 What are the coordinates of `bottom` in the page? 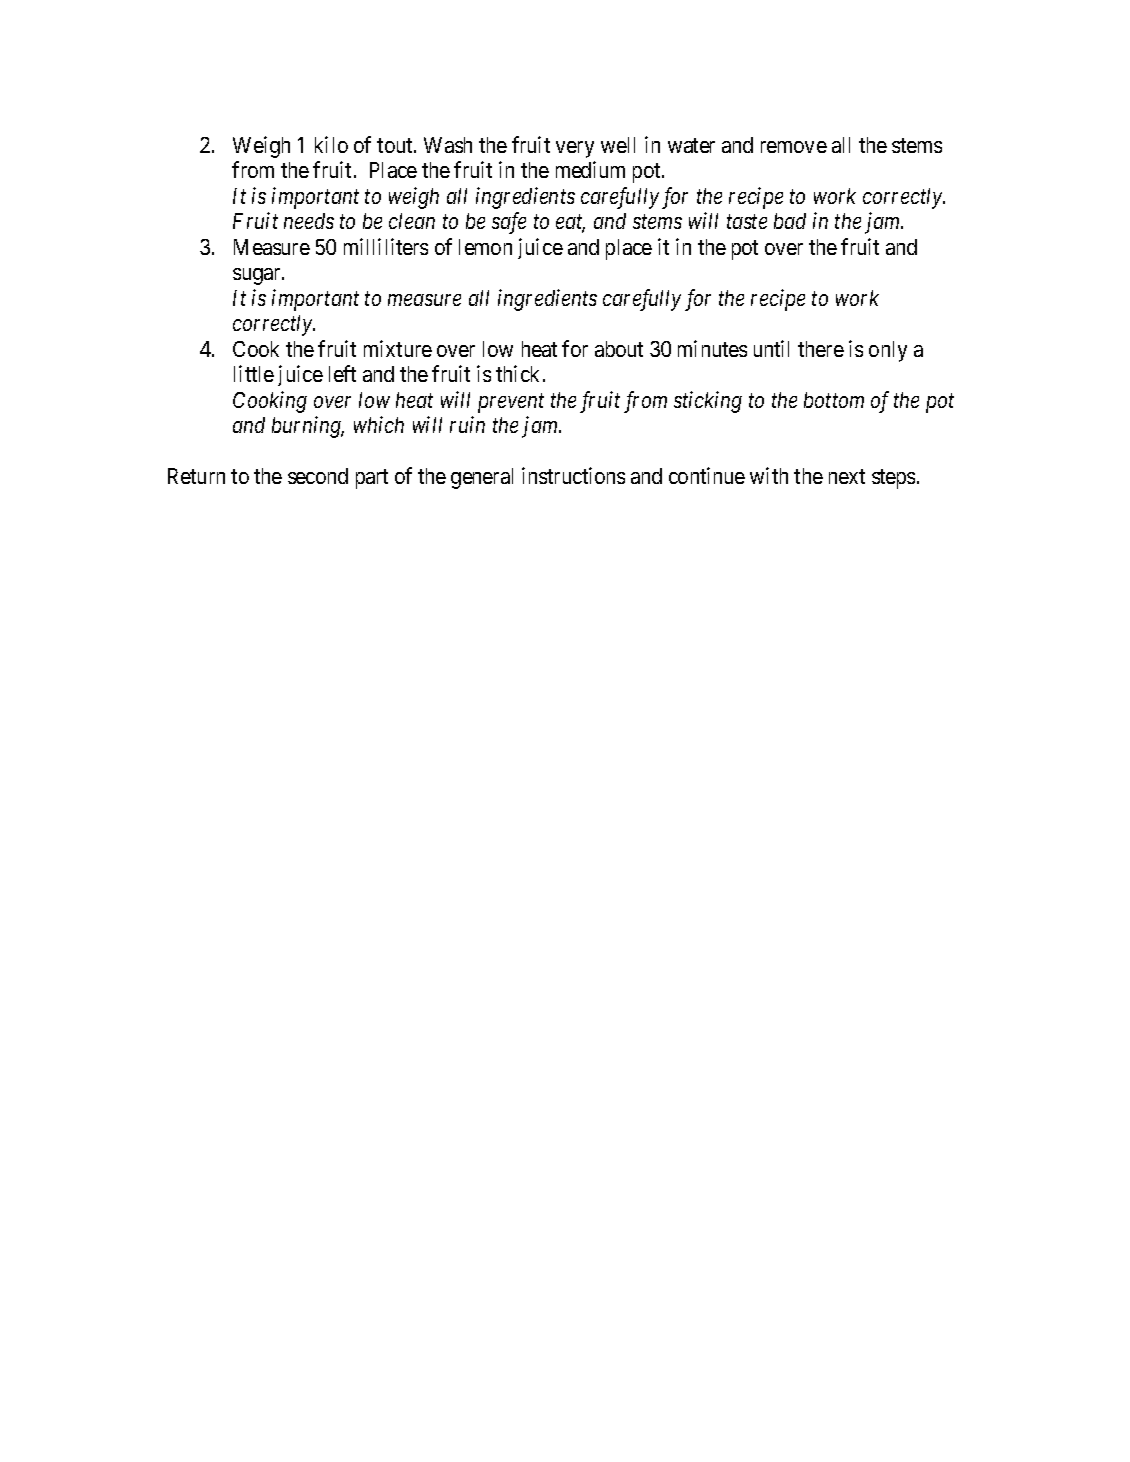 It's located at (834, 400).
